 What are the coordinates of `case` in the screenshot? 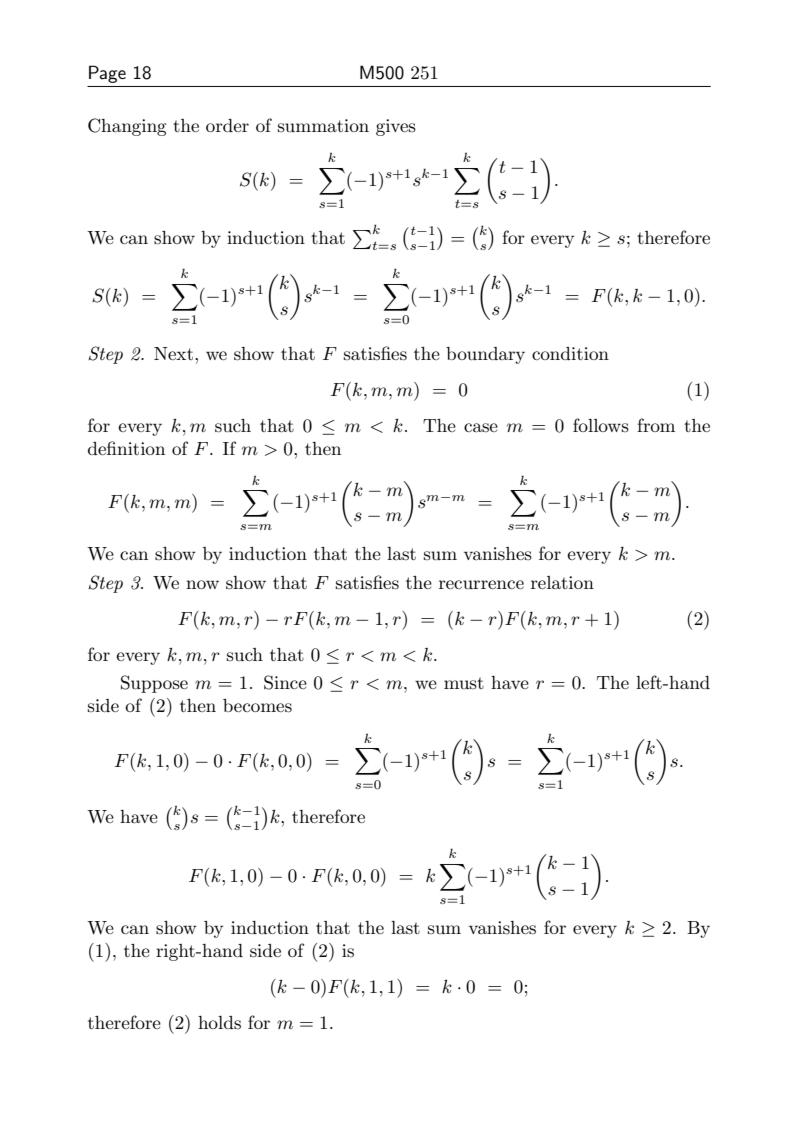 It's located at (481, 427).
